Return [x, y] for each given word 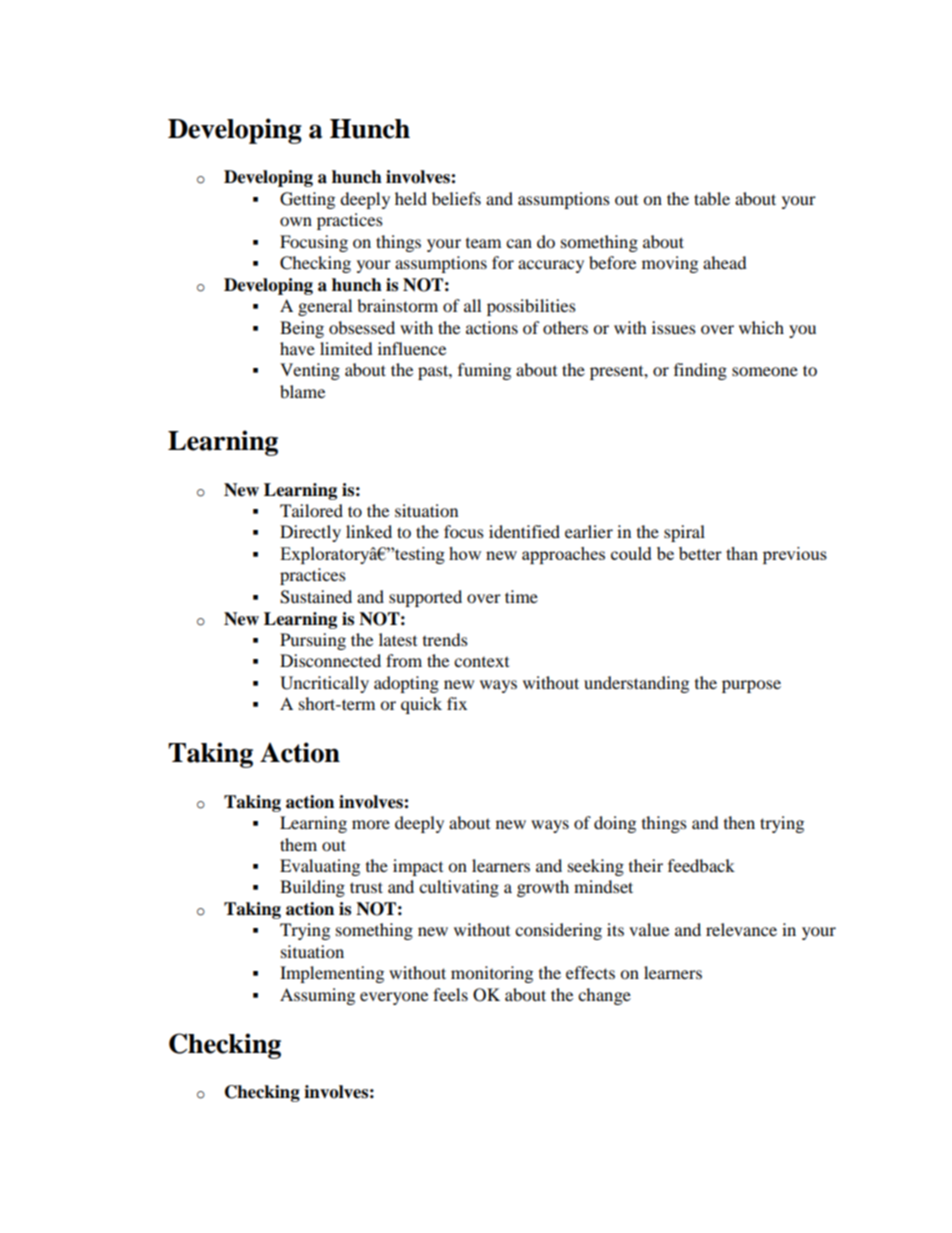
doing [615, 824]
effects [590, 972]
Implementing [332, 974]
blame [302, 391]
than [742, 553]
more [371, 824]
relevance [741, 929]
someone [765, 371]
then [739, 822]
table [712, 198]
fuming [484, 371]
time [521, 596]
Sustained [316, 597]
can [519, 243]
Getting [307, 200]
